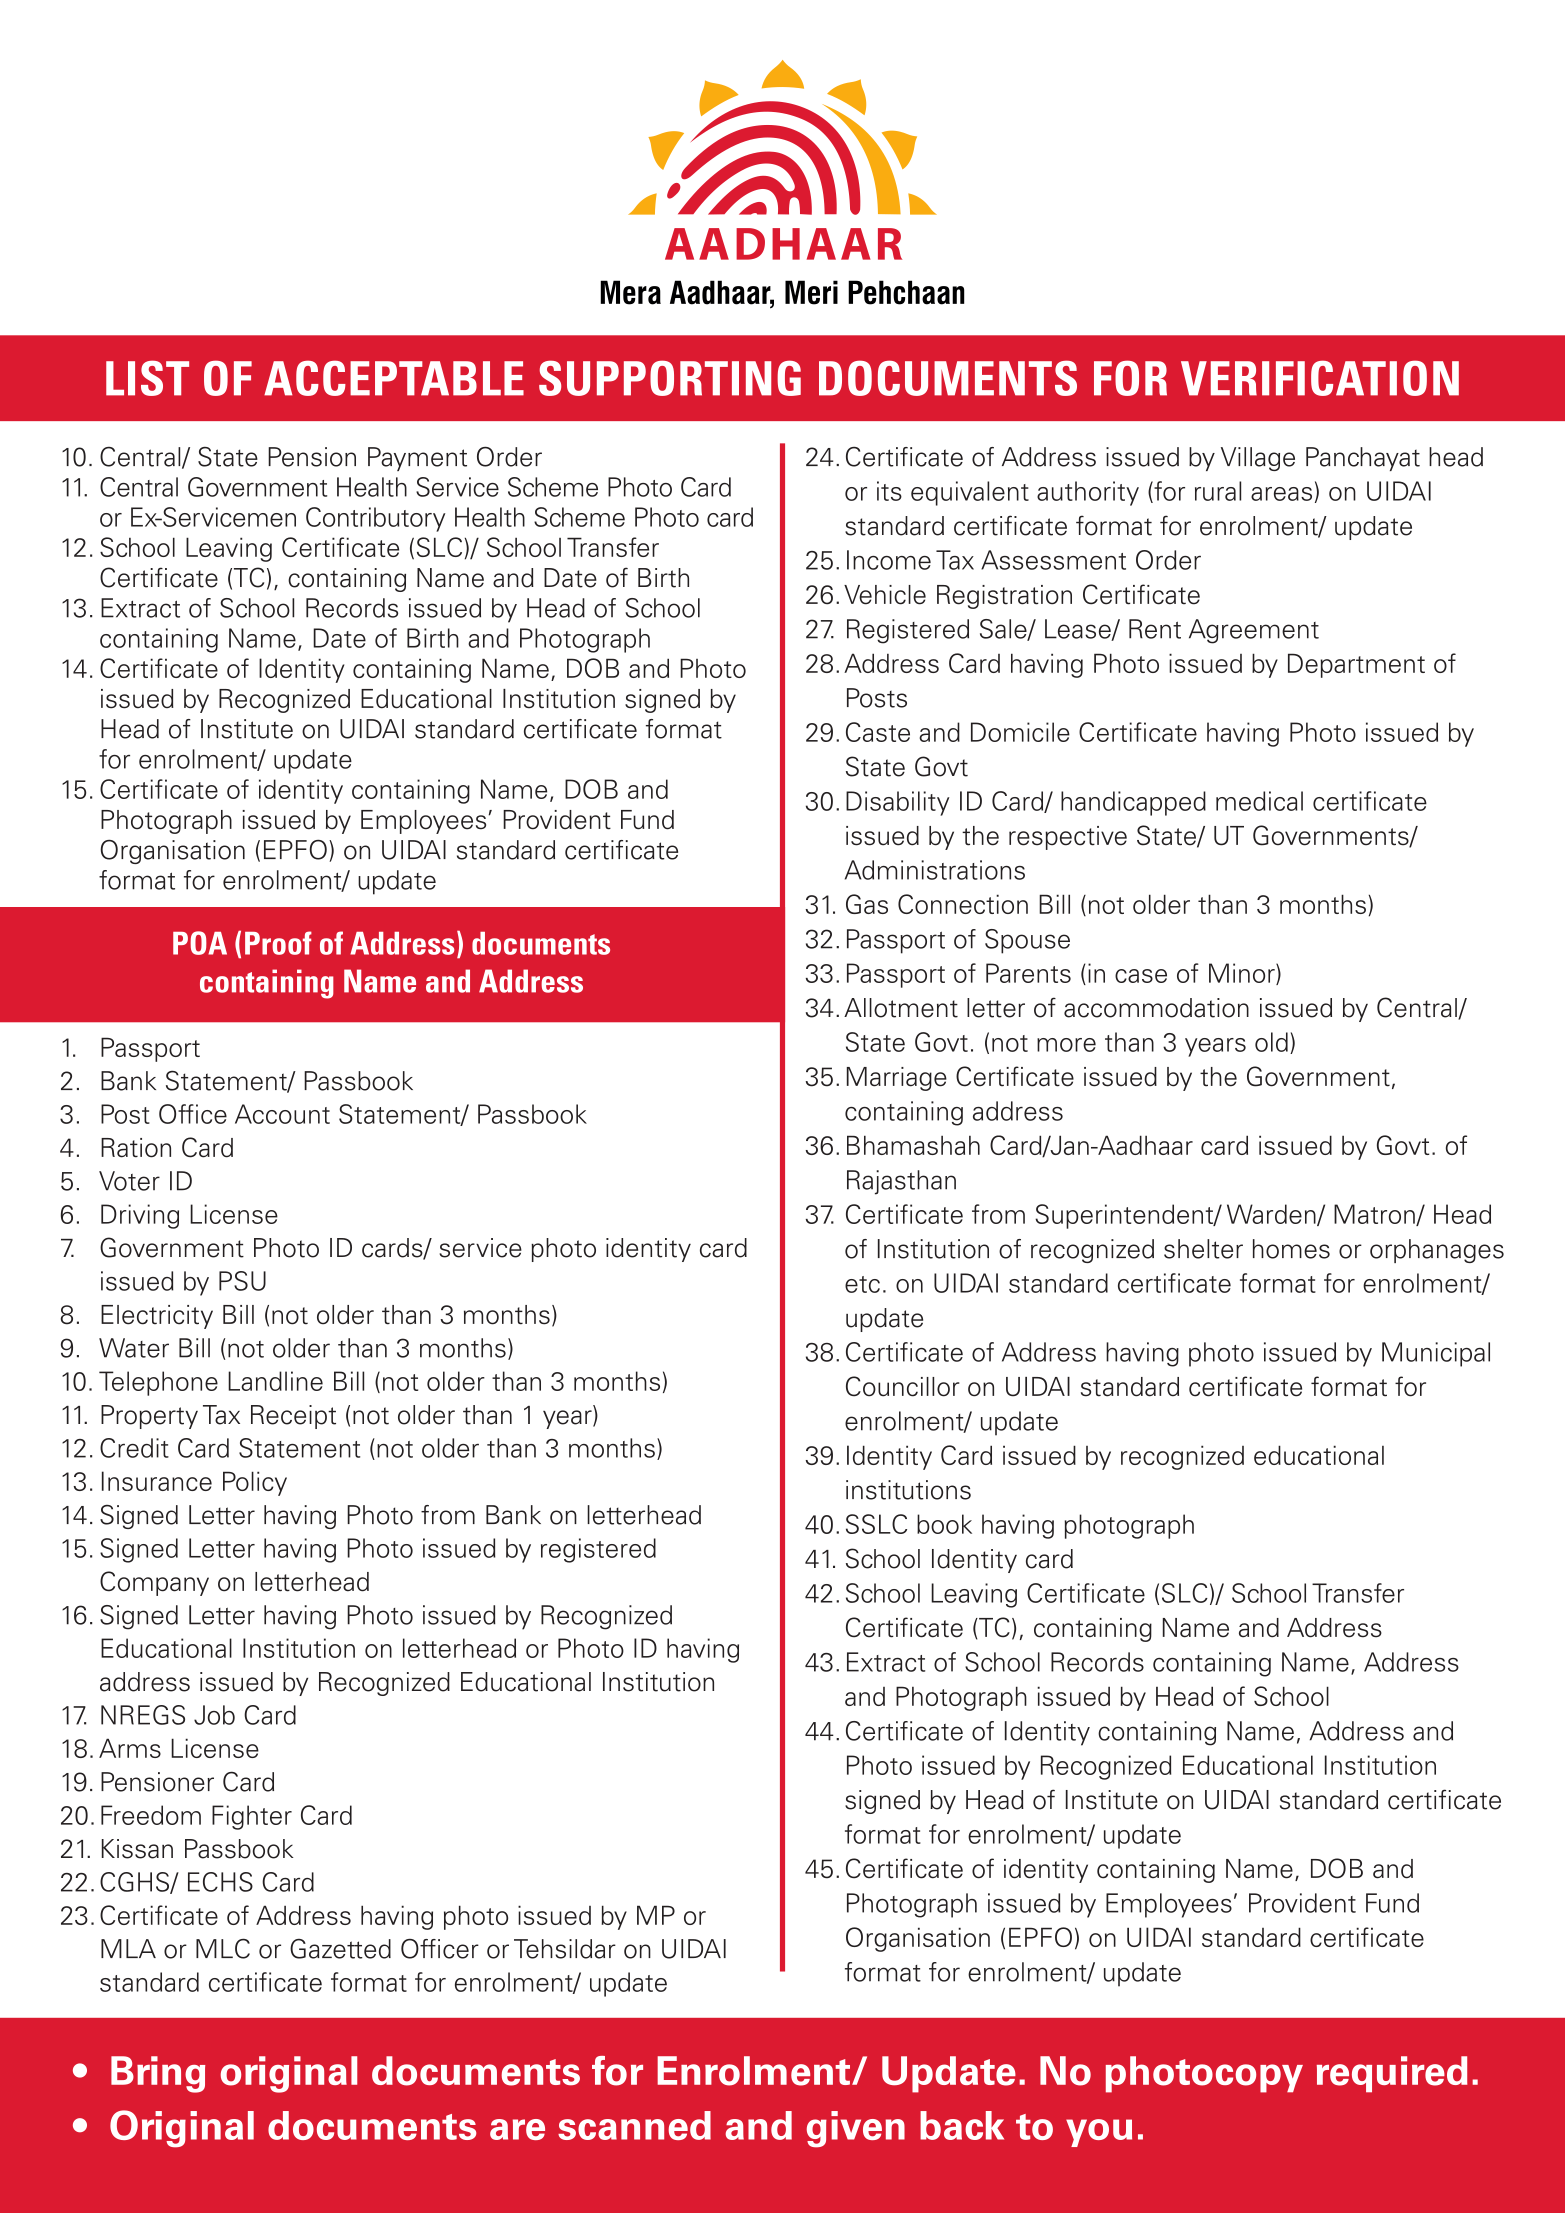 Image resolution: width=1565 pixels, height=2213 pixels. What do you see at coordinates (1392, 2074) in the document?
I see `required` at bounding box center [1392, 2074].
